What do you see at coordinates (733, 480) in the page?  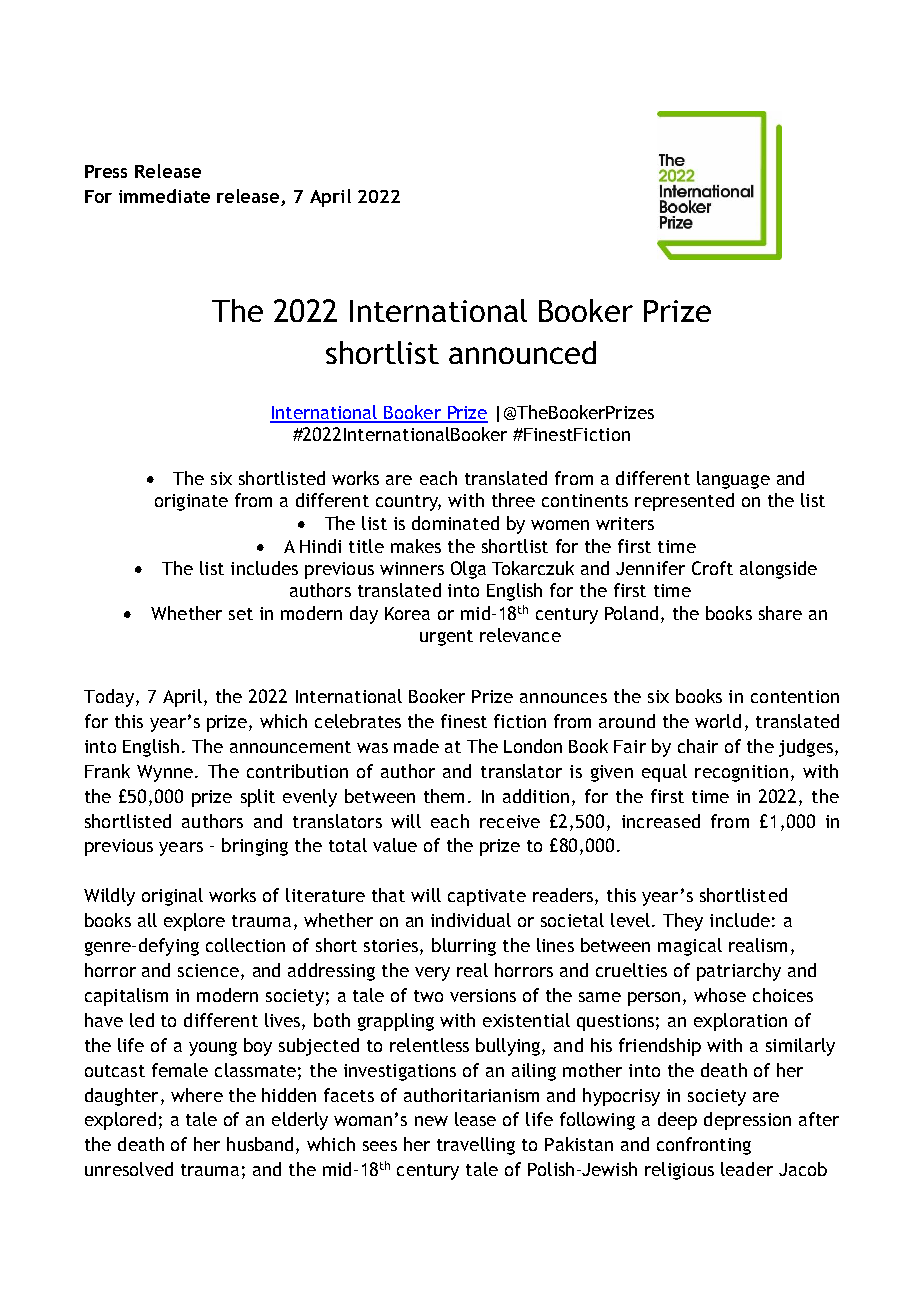 I see `language` at bounding box center [733, 480].
